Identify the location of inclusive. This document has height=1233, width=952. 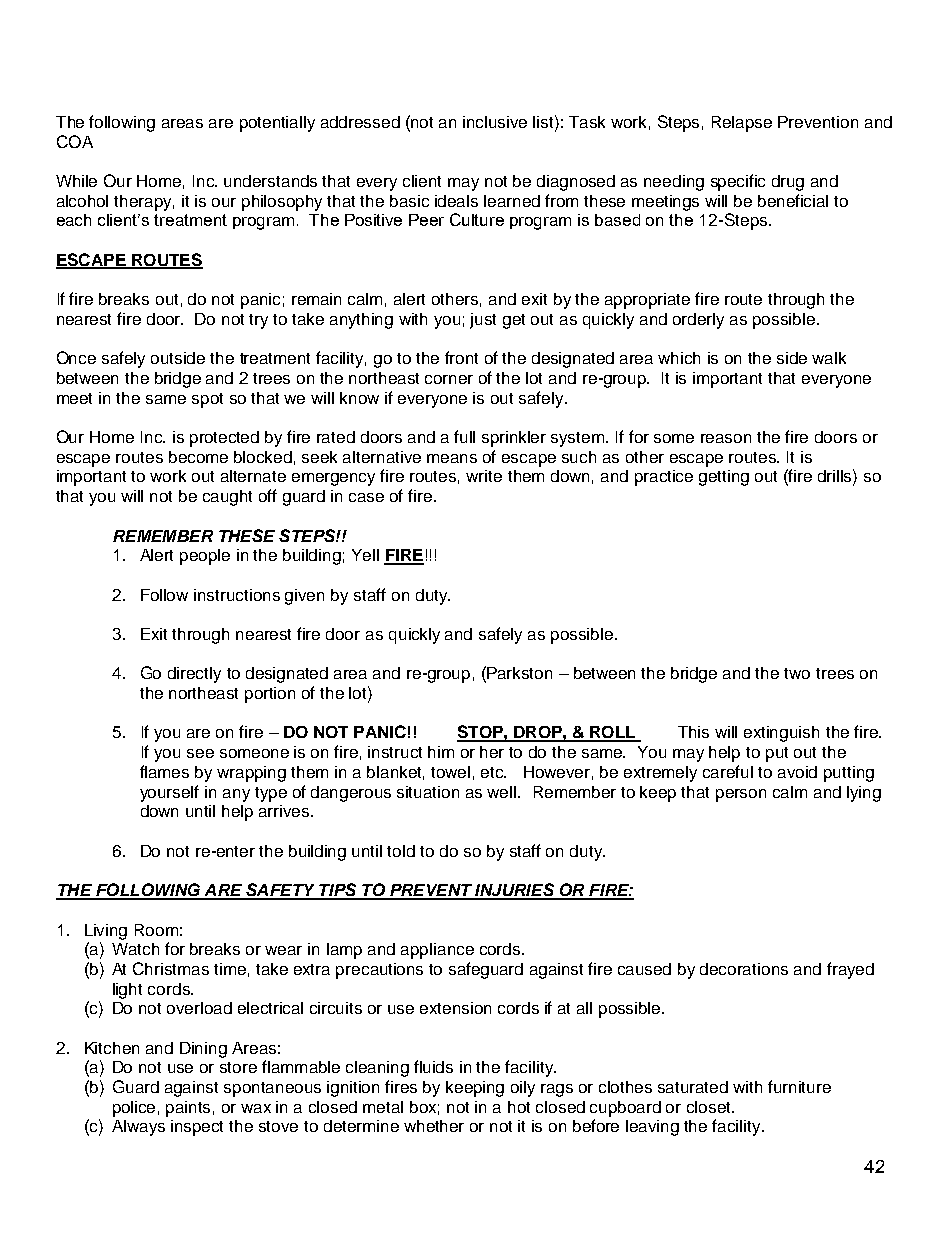
(495, 122).
